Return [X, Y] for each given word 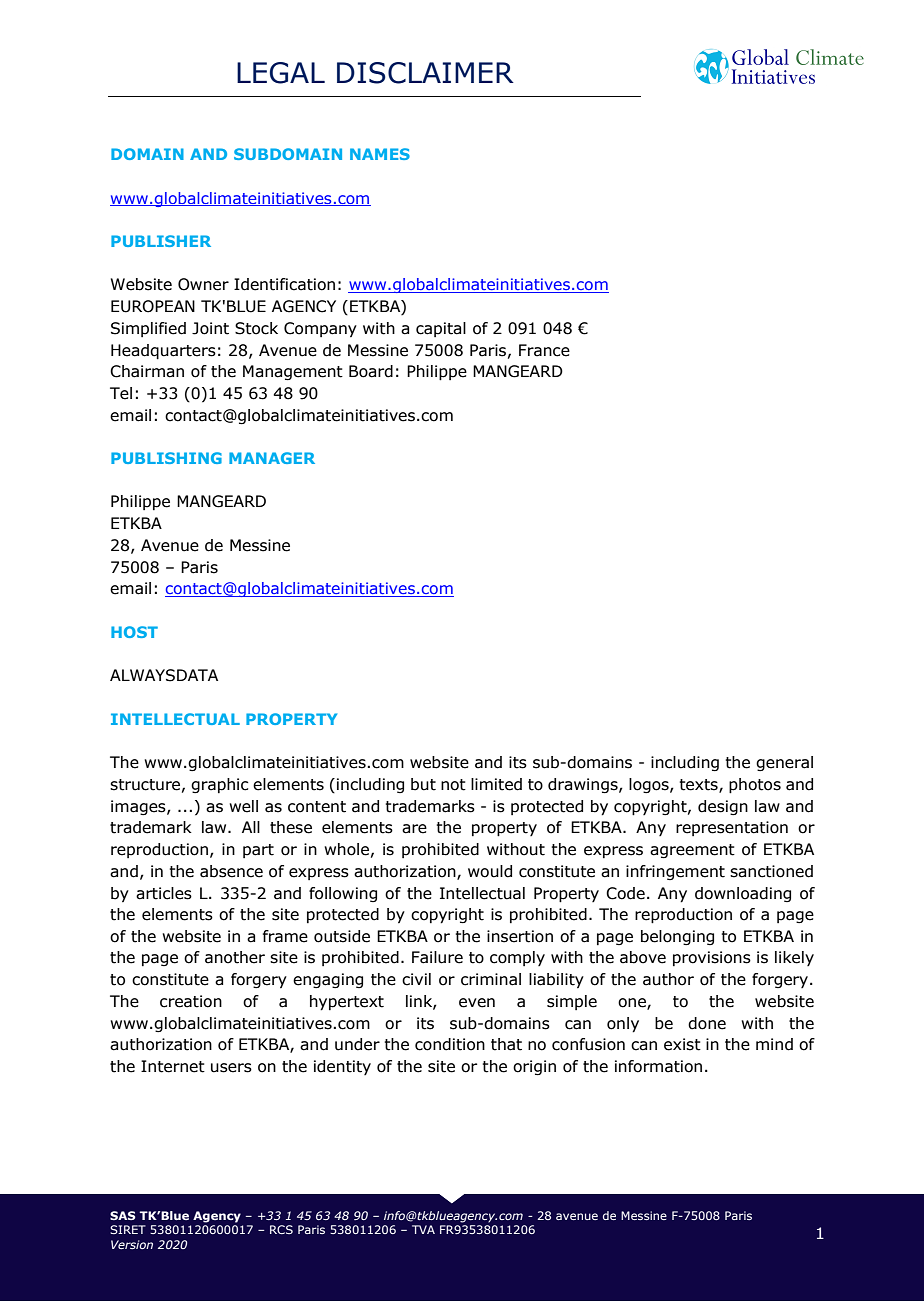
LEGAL [281, 73]
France [544, 350]
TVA [423, 1229]
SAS [122, 1215]
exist [682, 1044]
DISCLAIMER [425, 73]
